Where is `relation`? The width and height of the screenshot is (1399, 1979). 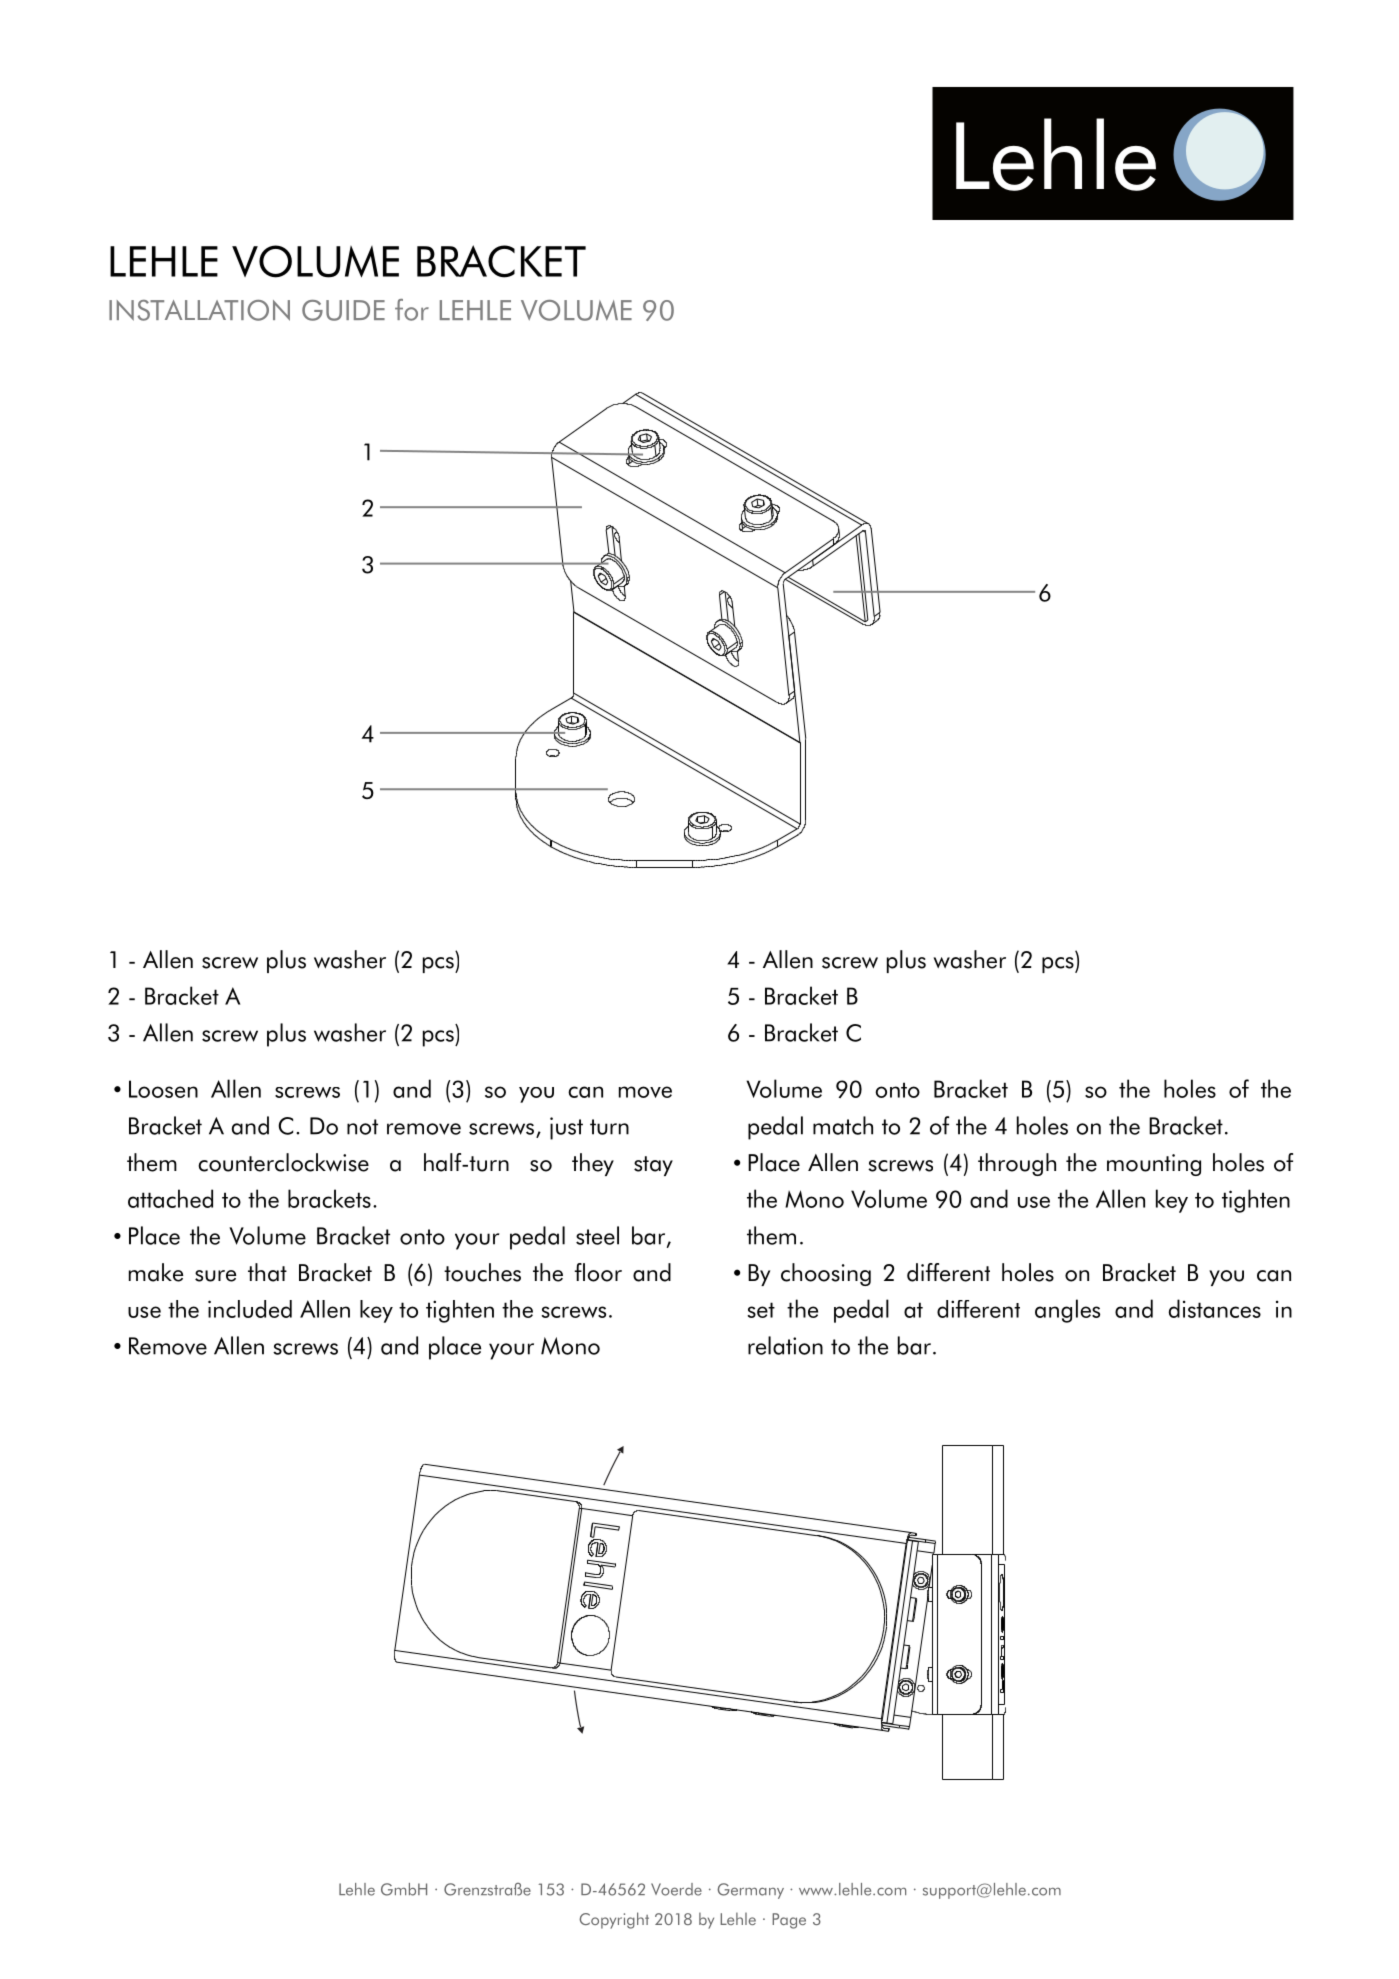
relation is located at coordinates (785, 1345).
